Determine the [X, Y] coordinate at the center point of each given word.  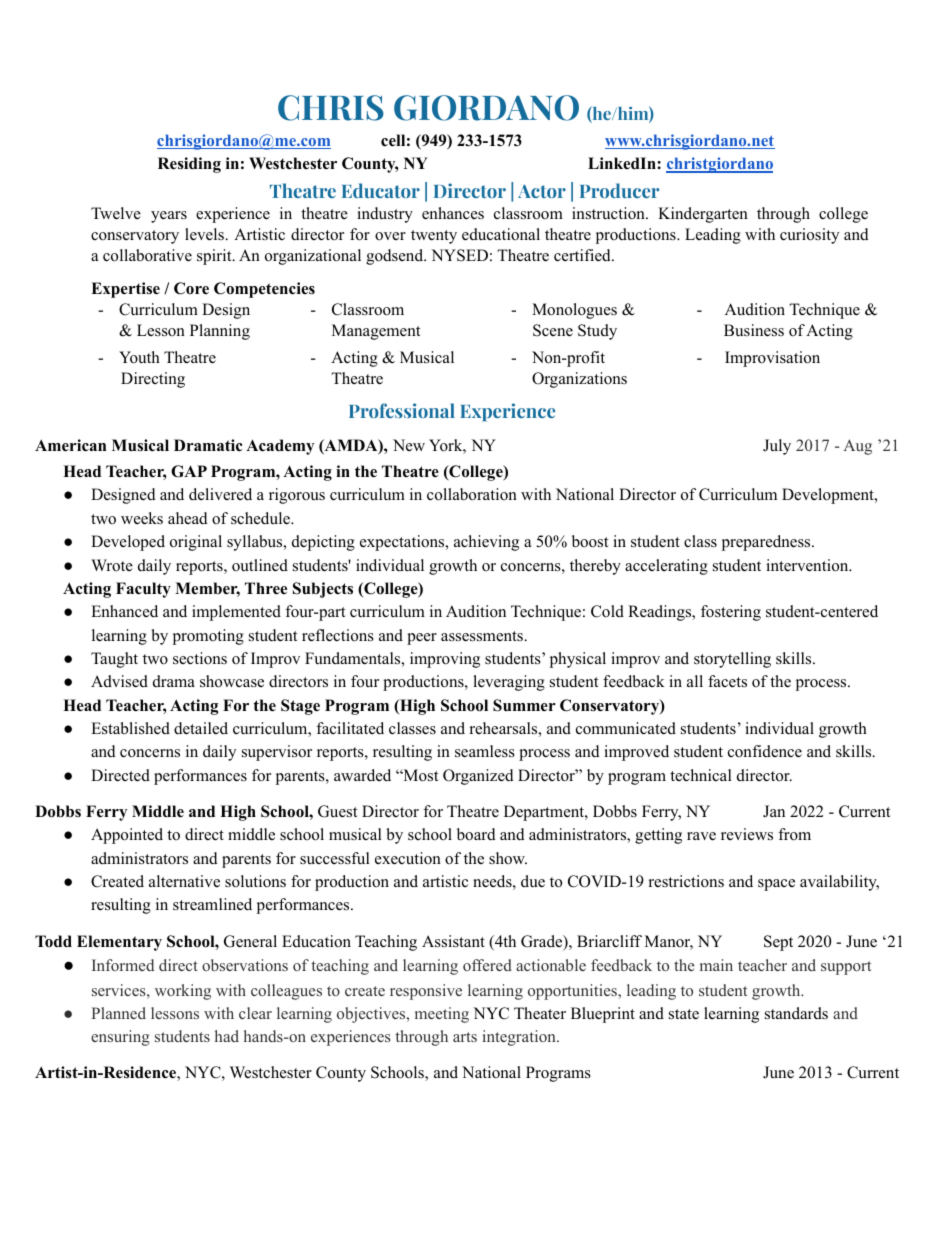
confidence [765, 751]
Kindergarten [703, 215]
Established [130, 728]
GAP [189, 471]
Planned [118, 1013]
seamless [485, 751]
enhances [453, 213]
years [169, 217]
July [777, 447]
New [409, 445]
